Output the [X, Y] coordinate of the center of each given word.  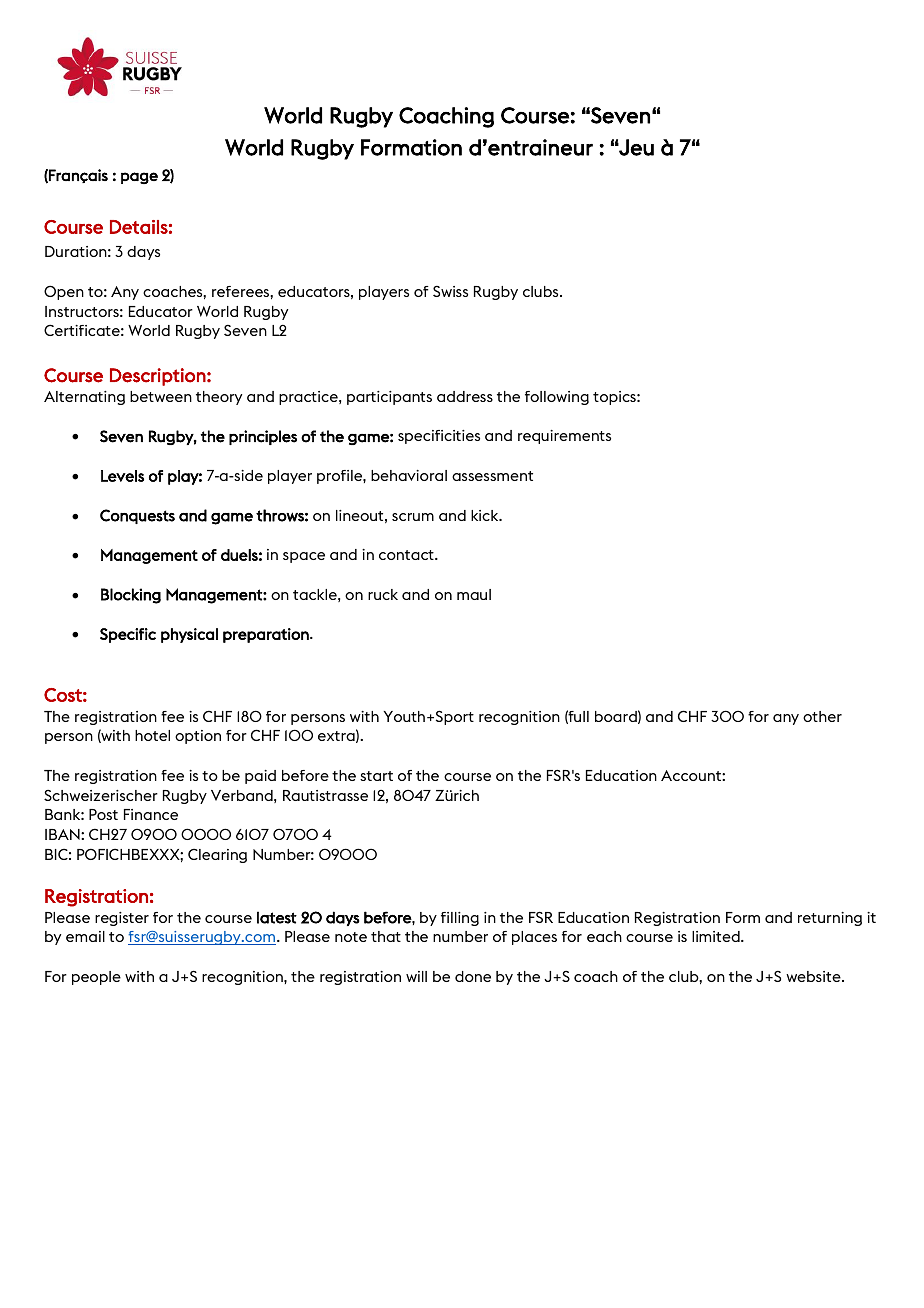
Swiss [450, 291]
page [139, 178]
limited [717, 936]
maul [474, 594]
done [473, 976]
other [822, 716]
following [557, 398]
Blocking [131, 596]
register [122, 919]
